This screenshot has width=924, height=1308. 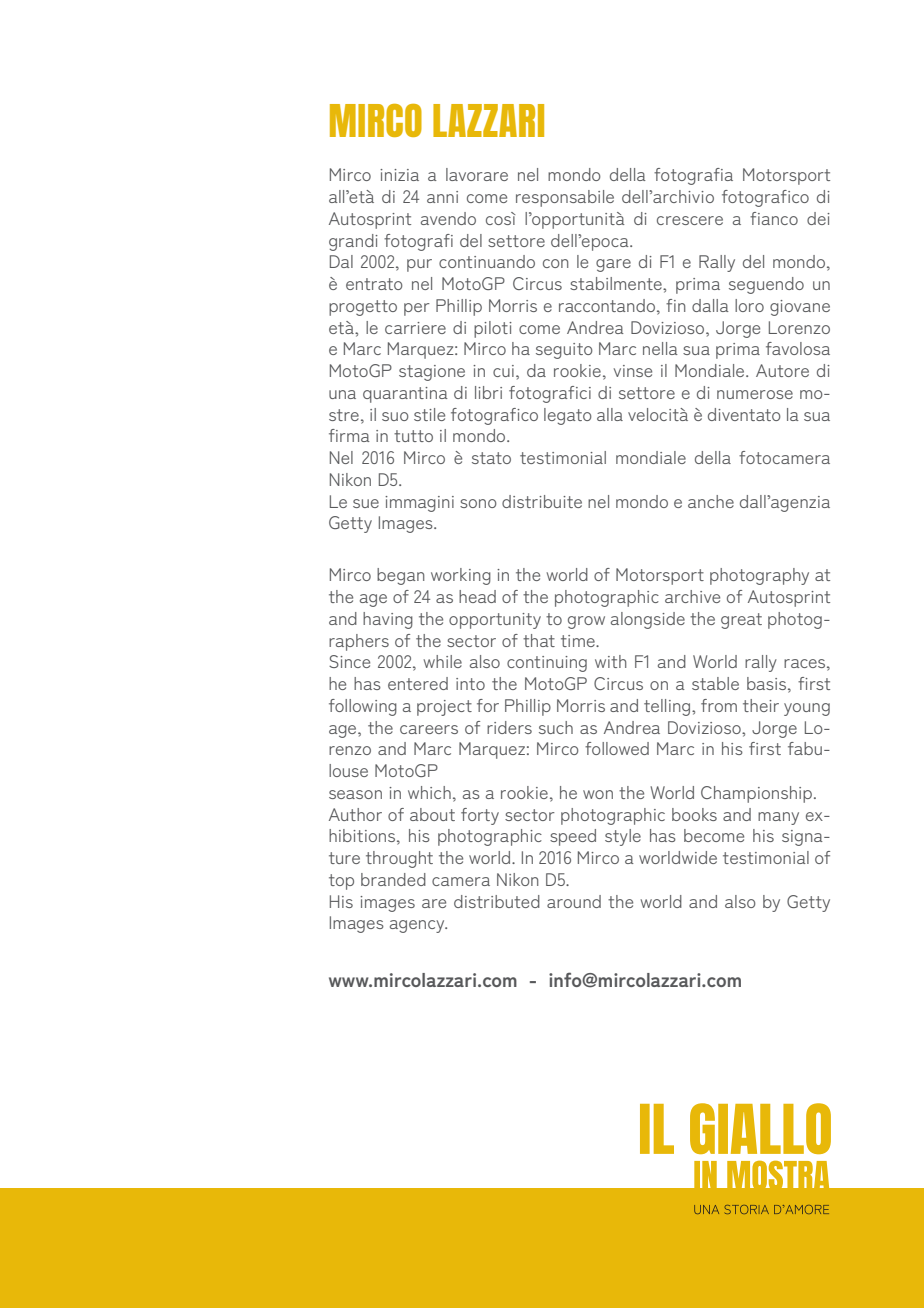 What do you see at coordinates (586, 622) in the screenshot?
I see `grow` at bounding box center [586, 622].
